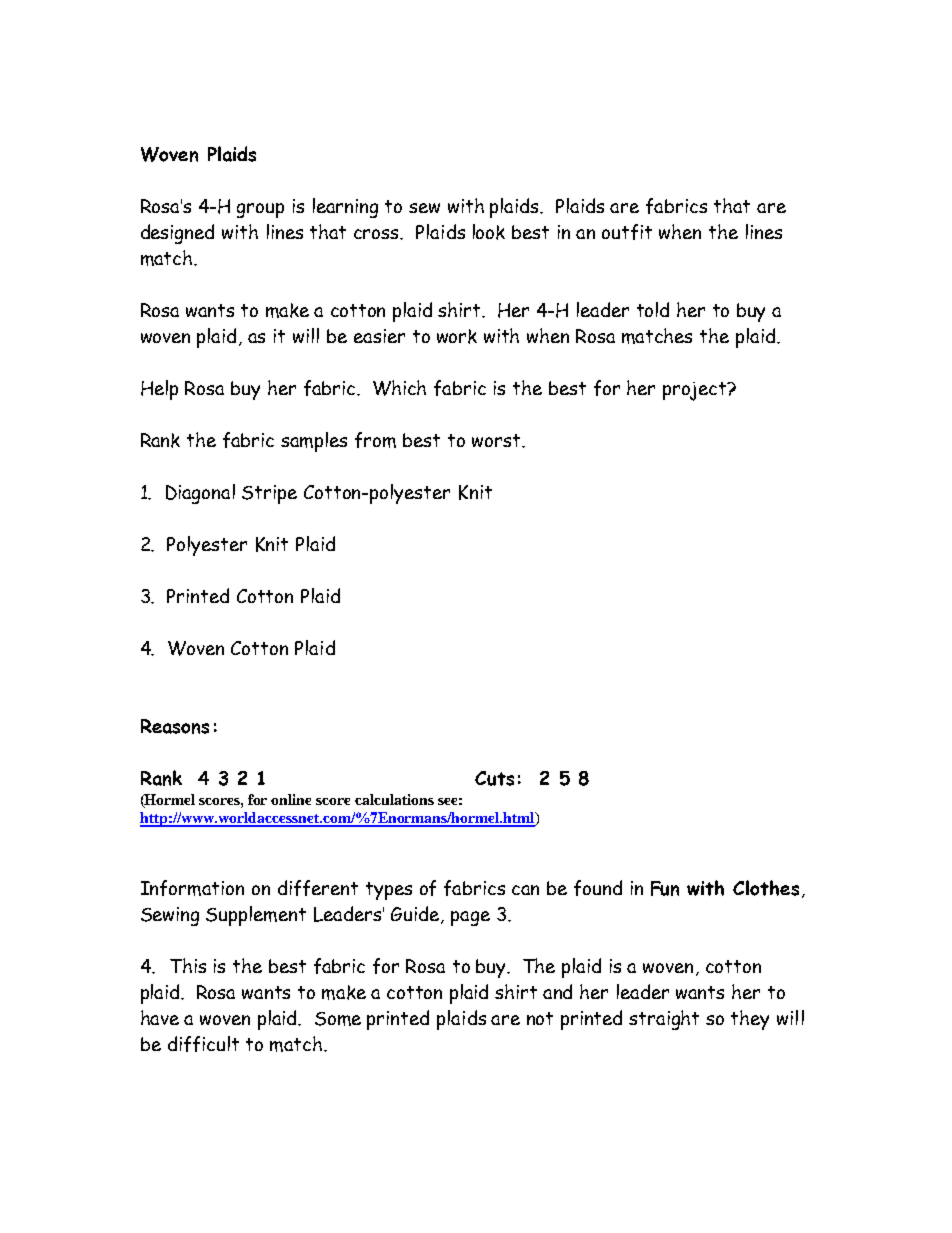 The width and height of the page is (952, 1233). What do you see at coordinates (203, 1044) in the page?
I see `difficult` at bounding box center [203, 1044].
